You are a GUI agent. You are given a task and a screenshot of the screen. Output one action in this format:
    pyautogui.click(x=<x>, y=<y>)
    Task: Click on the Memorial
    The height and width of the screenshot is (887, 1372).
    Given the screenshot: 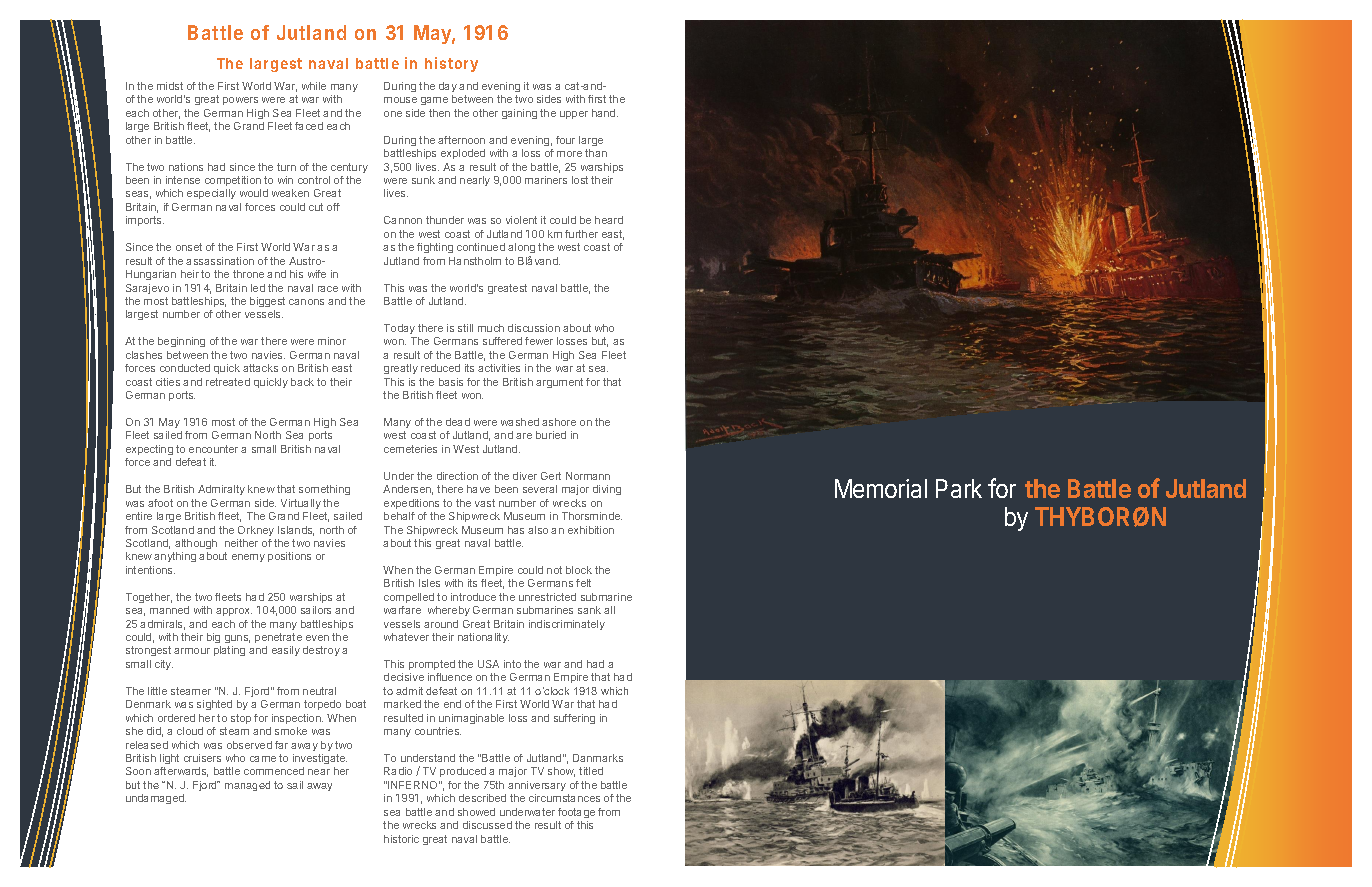 What is the action you would take?
    pyautogui.click(x=881, y=488)
